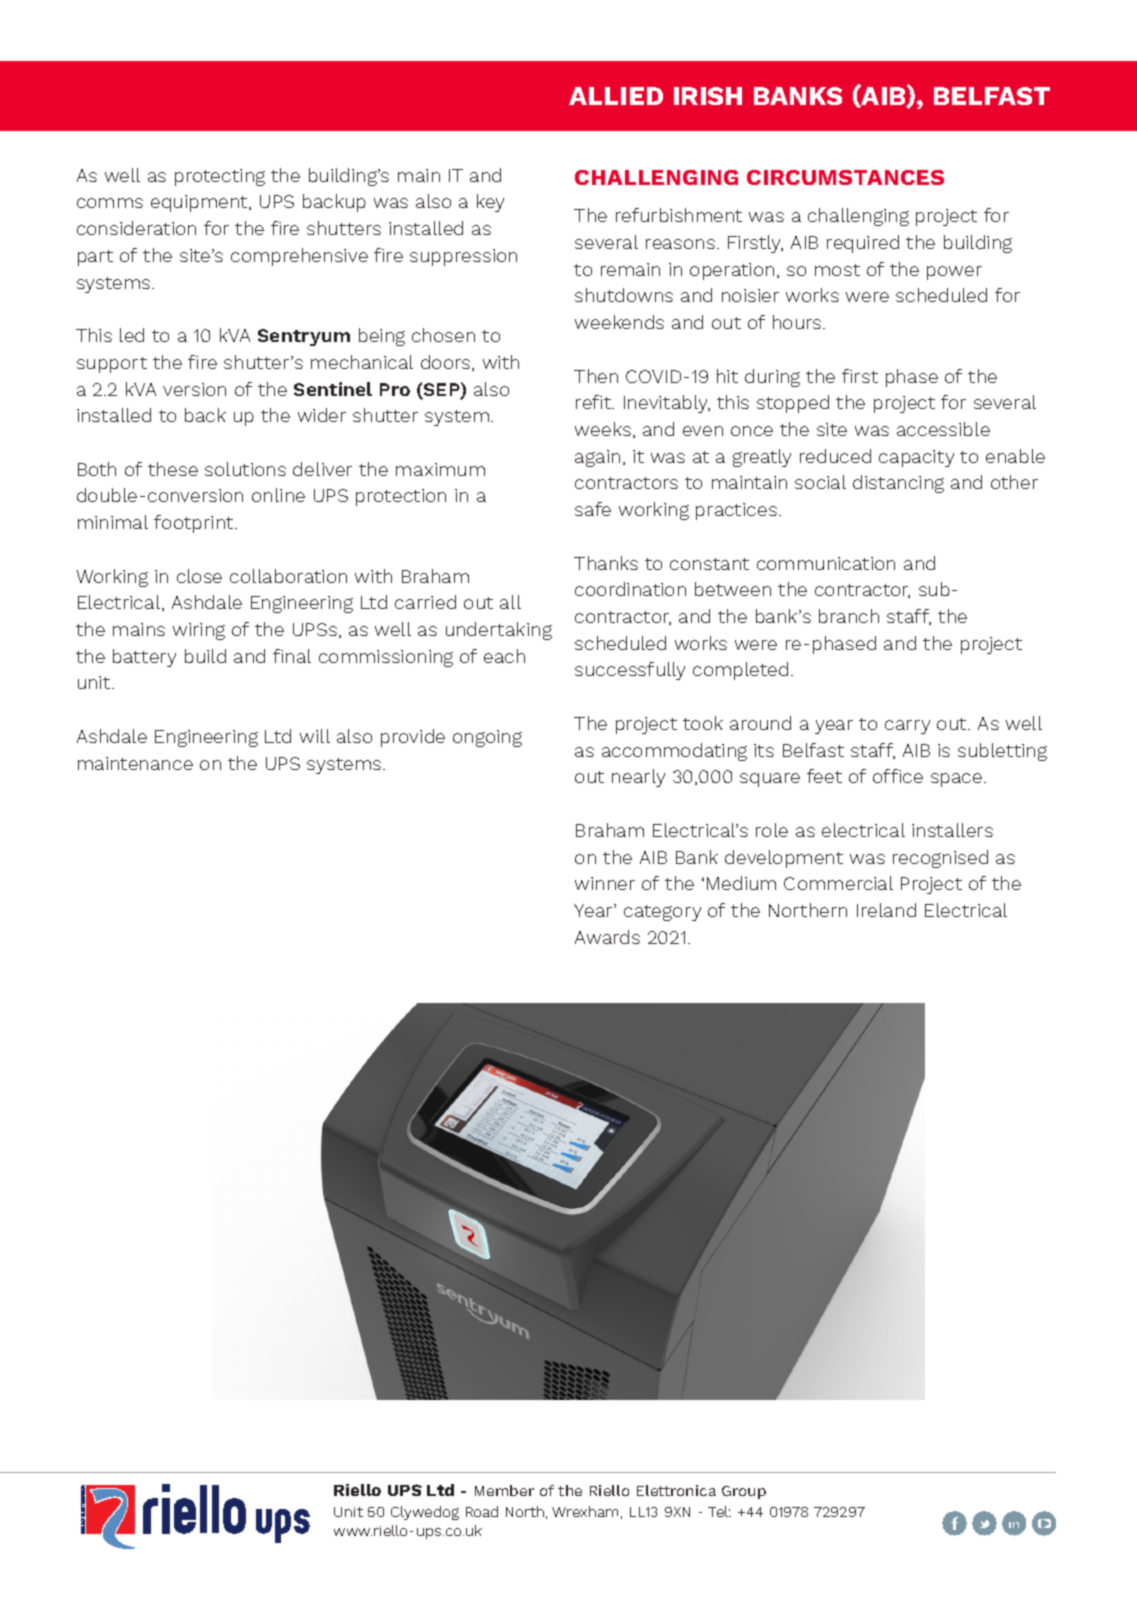  I want to click on Road, so click(482, 1511).
